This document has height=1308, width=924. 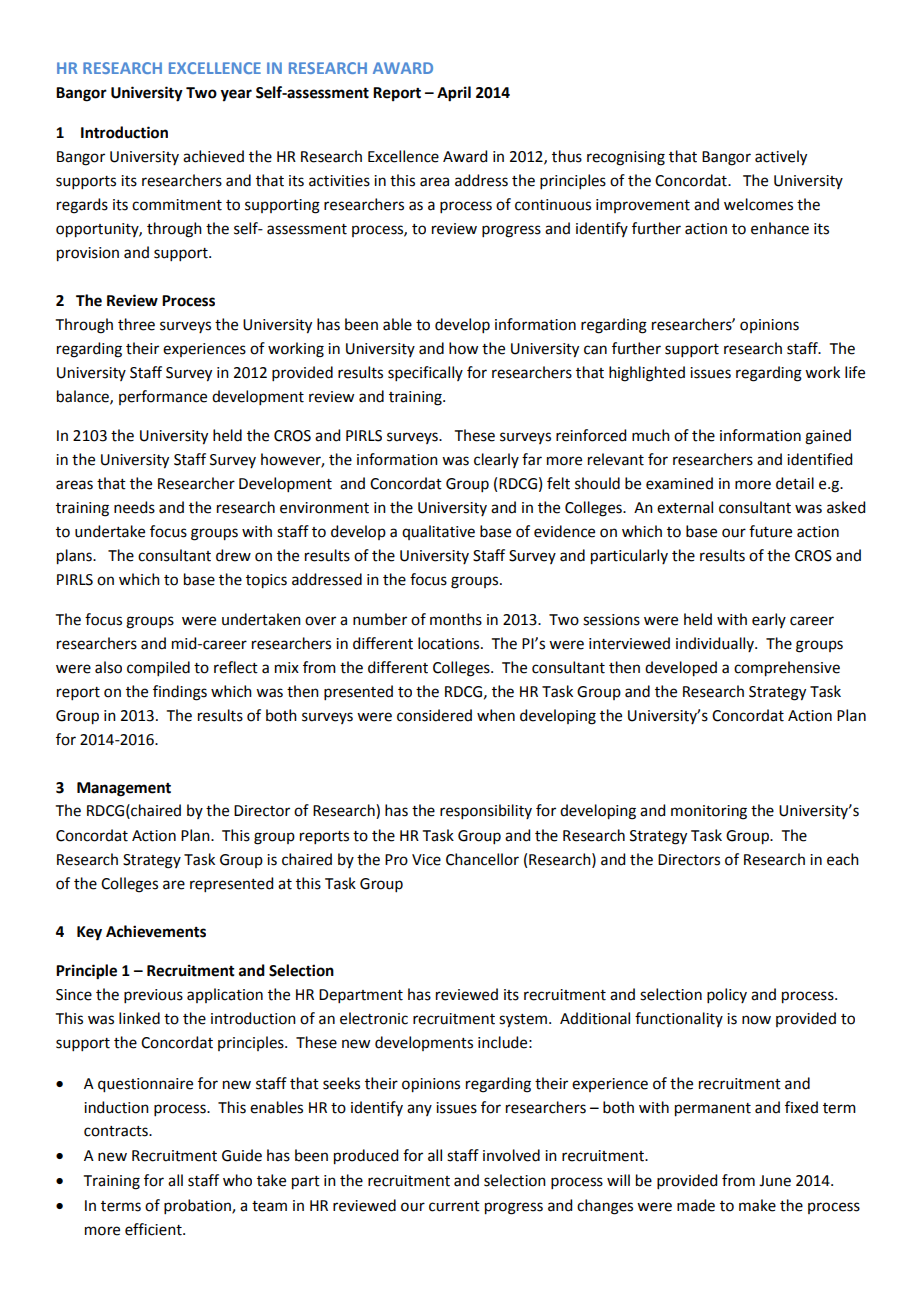 I want to click on compiled, so click(x=158, y=668).
